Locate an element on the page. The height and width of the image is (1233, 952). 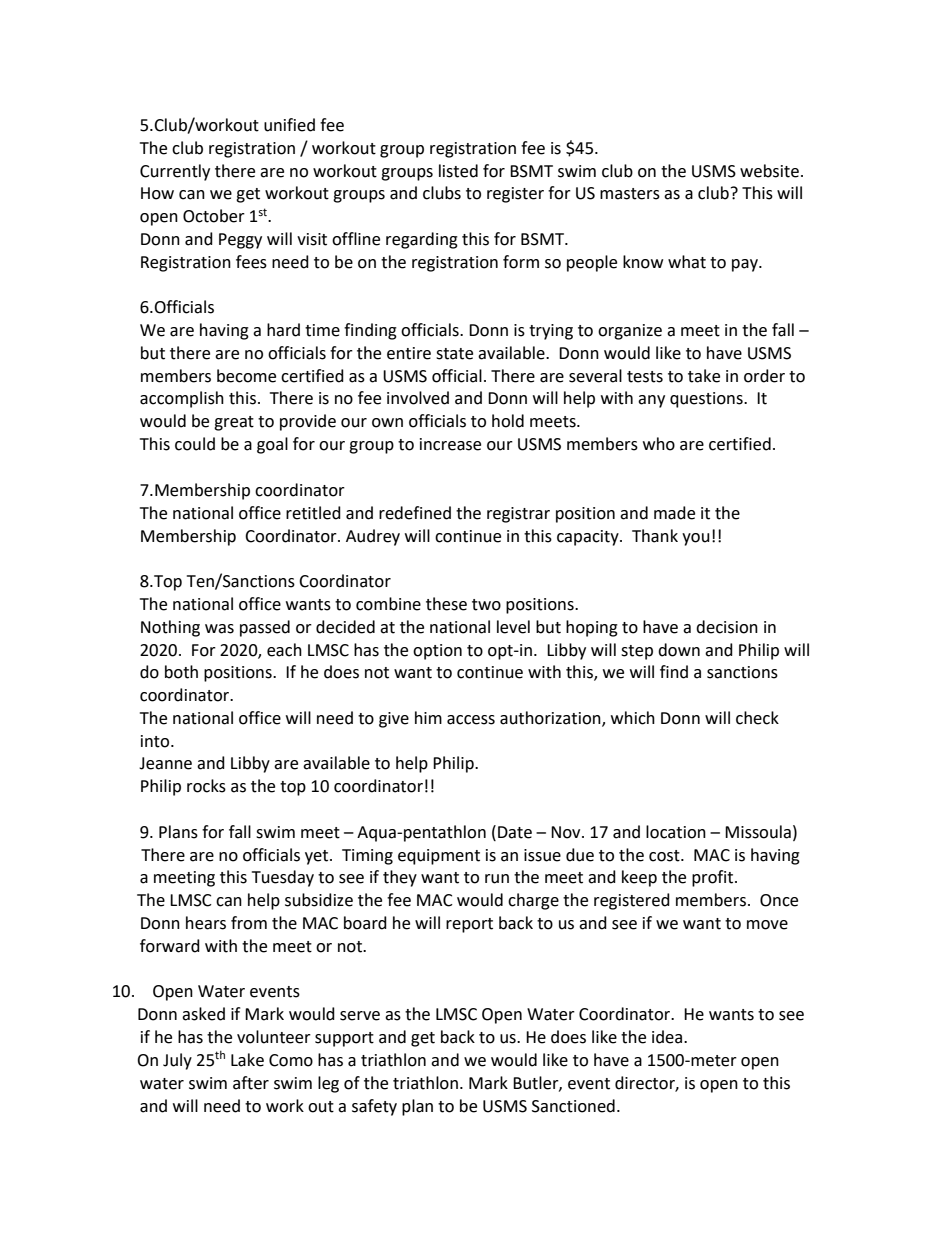
was is located at coordinates (219, 629).
